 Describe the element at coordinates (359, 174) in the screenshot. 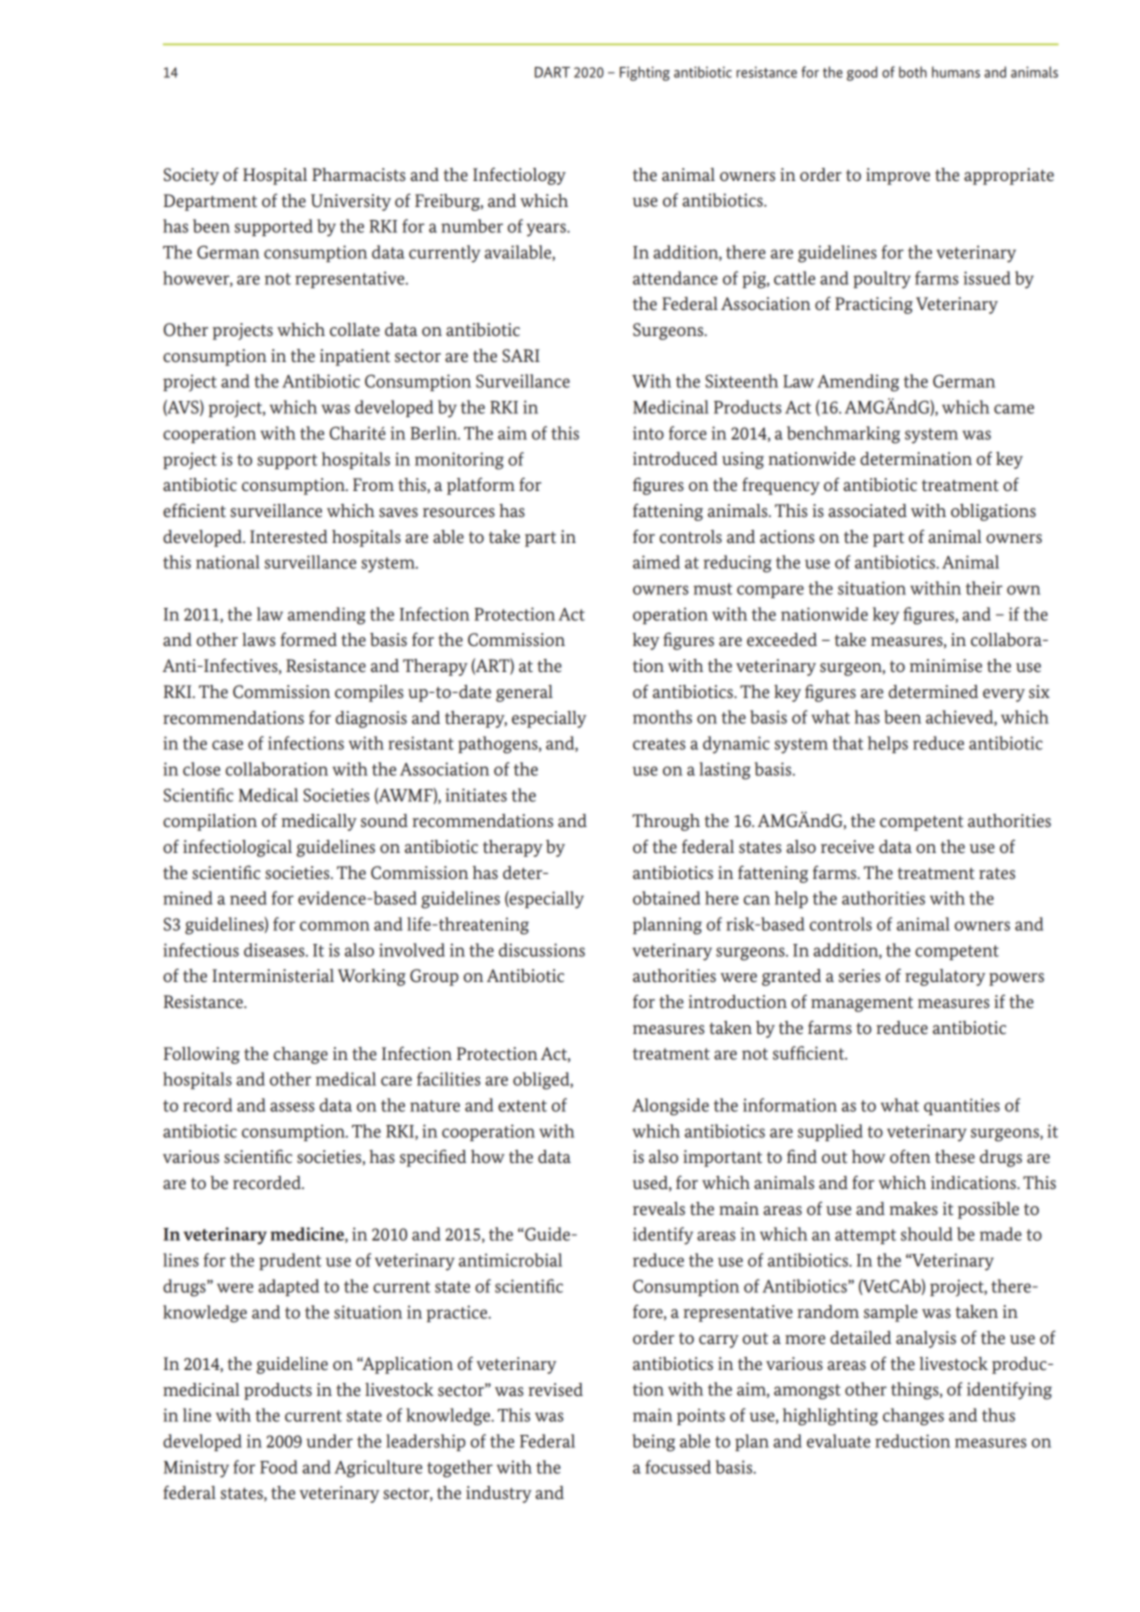

I see `Pharmacists` at that location.
